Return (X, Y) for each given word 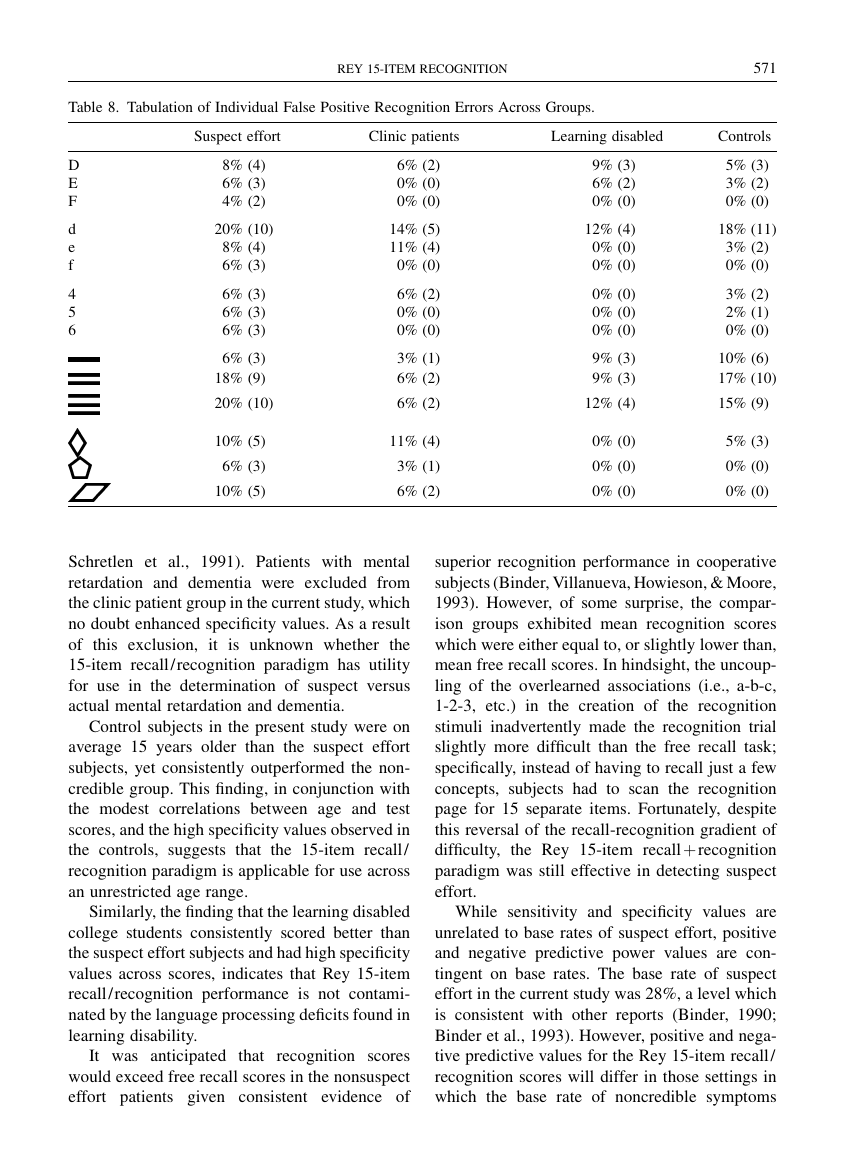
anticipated (188, 1057)
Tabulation (160, 106)
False (299, 106)
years (174, 750)
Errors (474, 106)
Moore (750, 582)
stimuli (458, 726)
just (720, 769)
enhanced (167, 623)
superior (463, 563)
